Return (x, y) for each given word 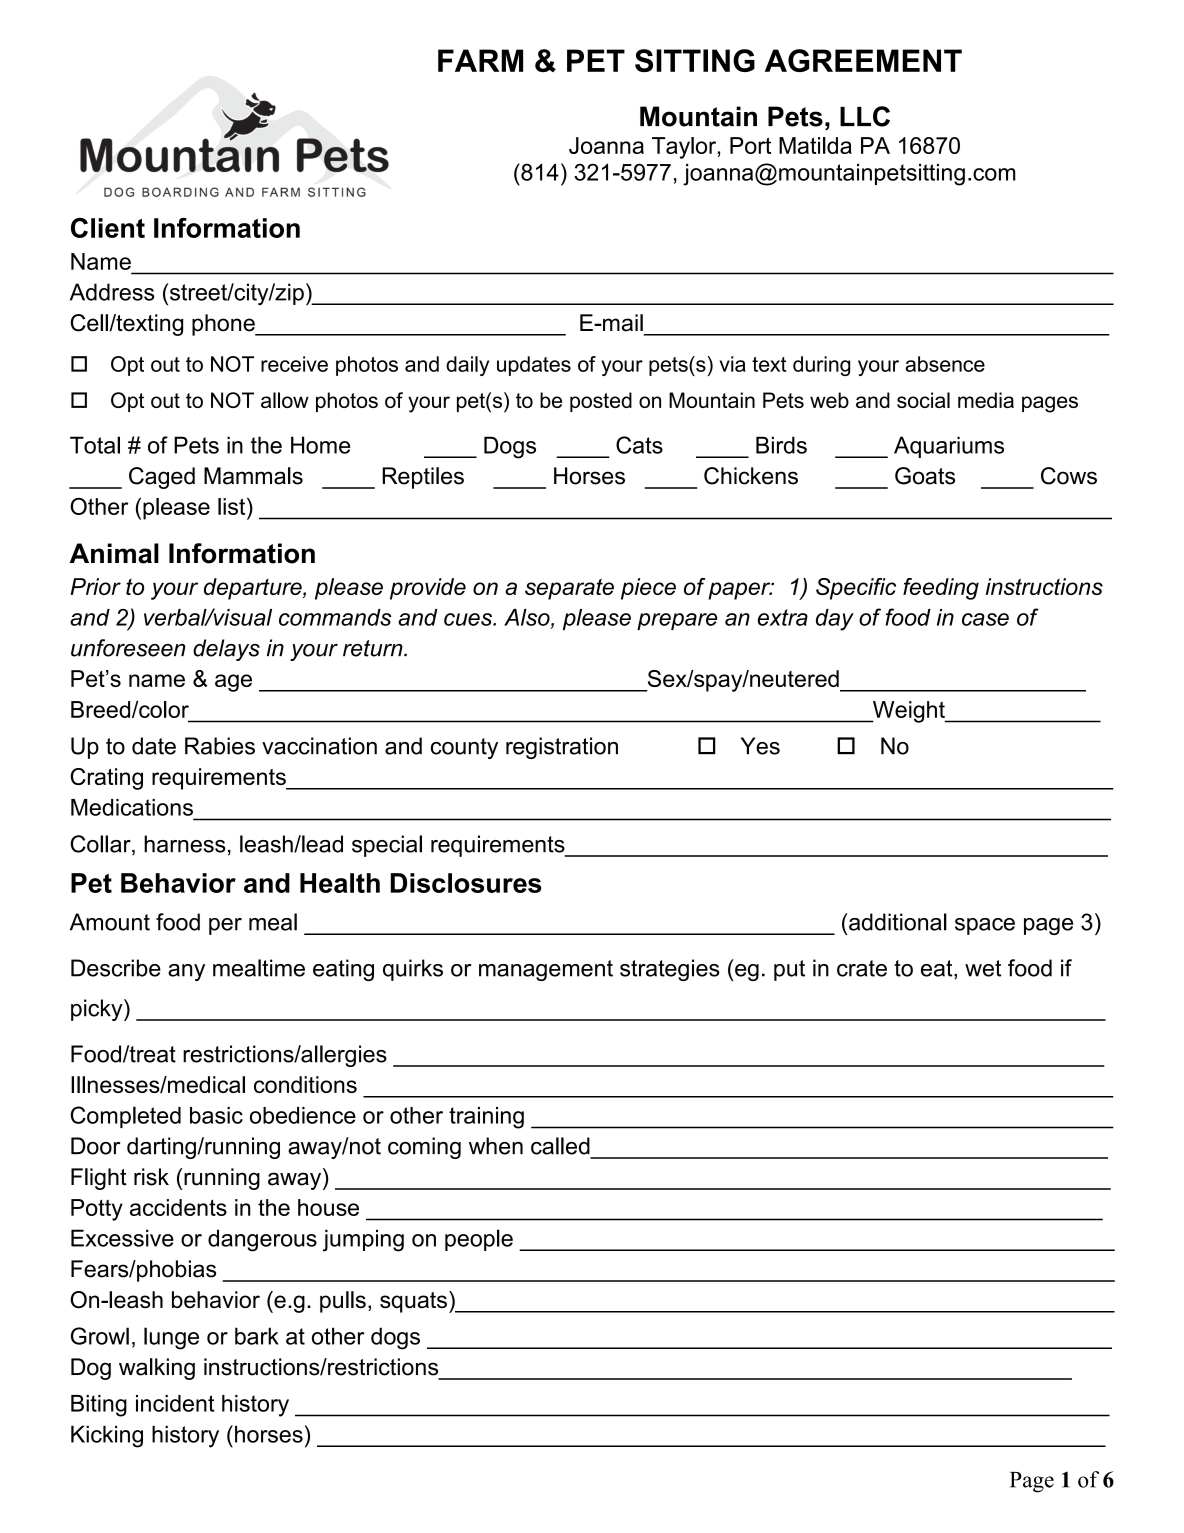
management (546, 970)
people (479, 1240)
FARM (480, 60)
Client (108, 228)
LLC (865, 116)
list (233, 506)
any (186, 972)
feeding (941, 589)
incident (175, 1403)
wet (983, 968)
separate (569, 589)
